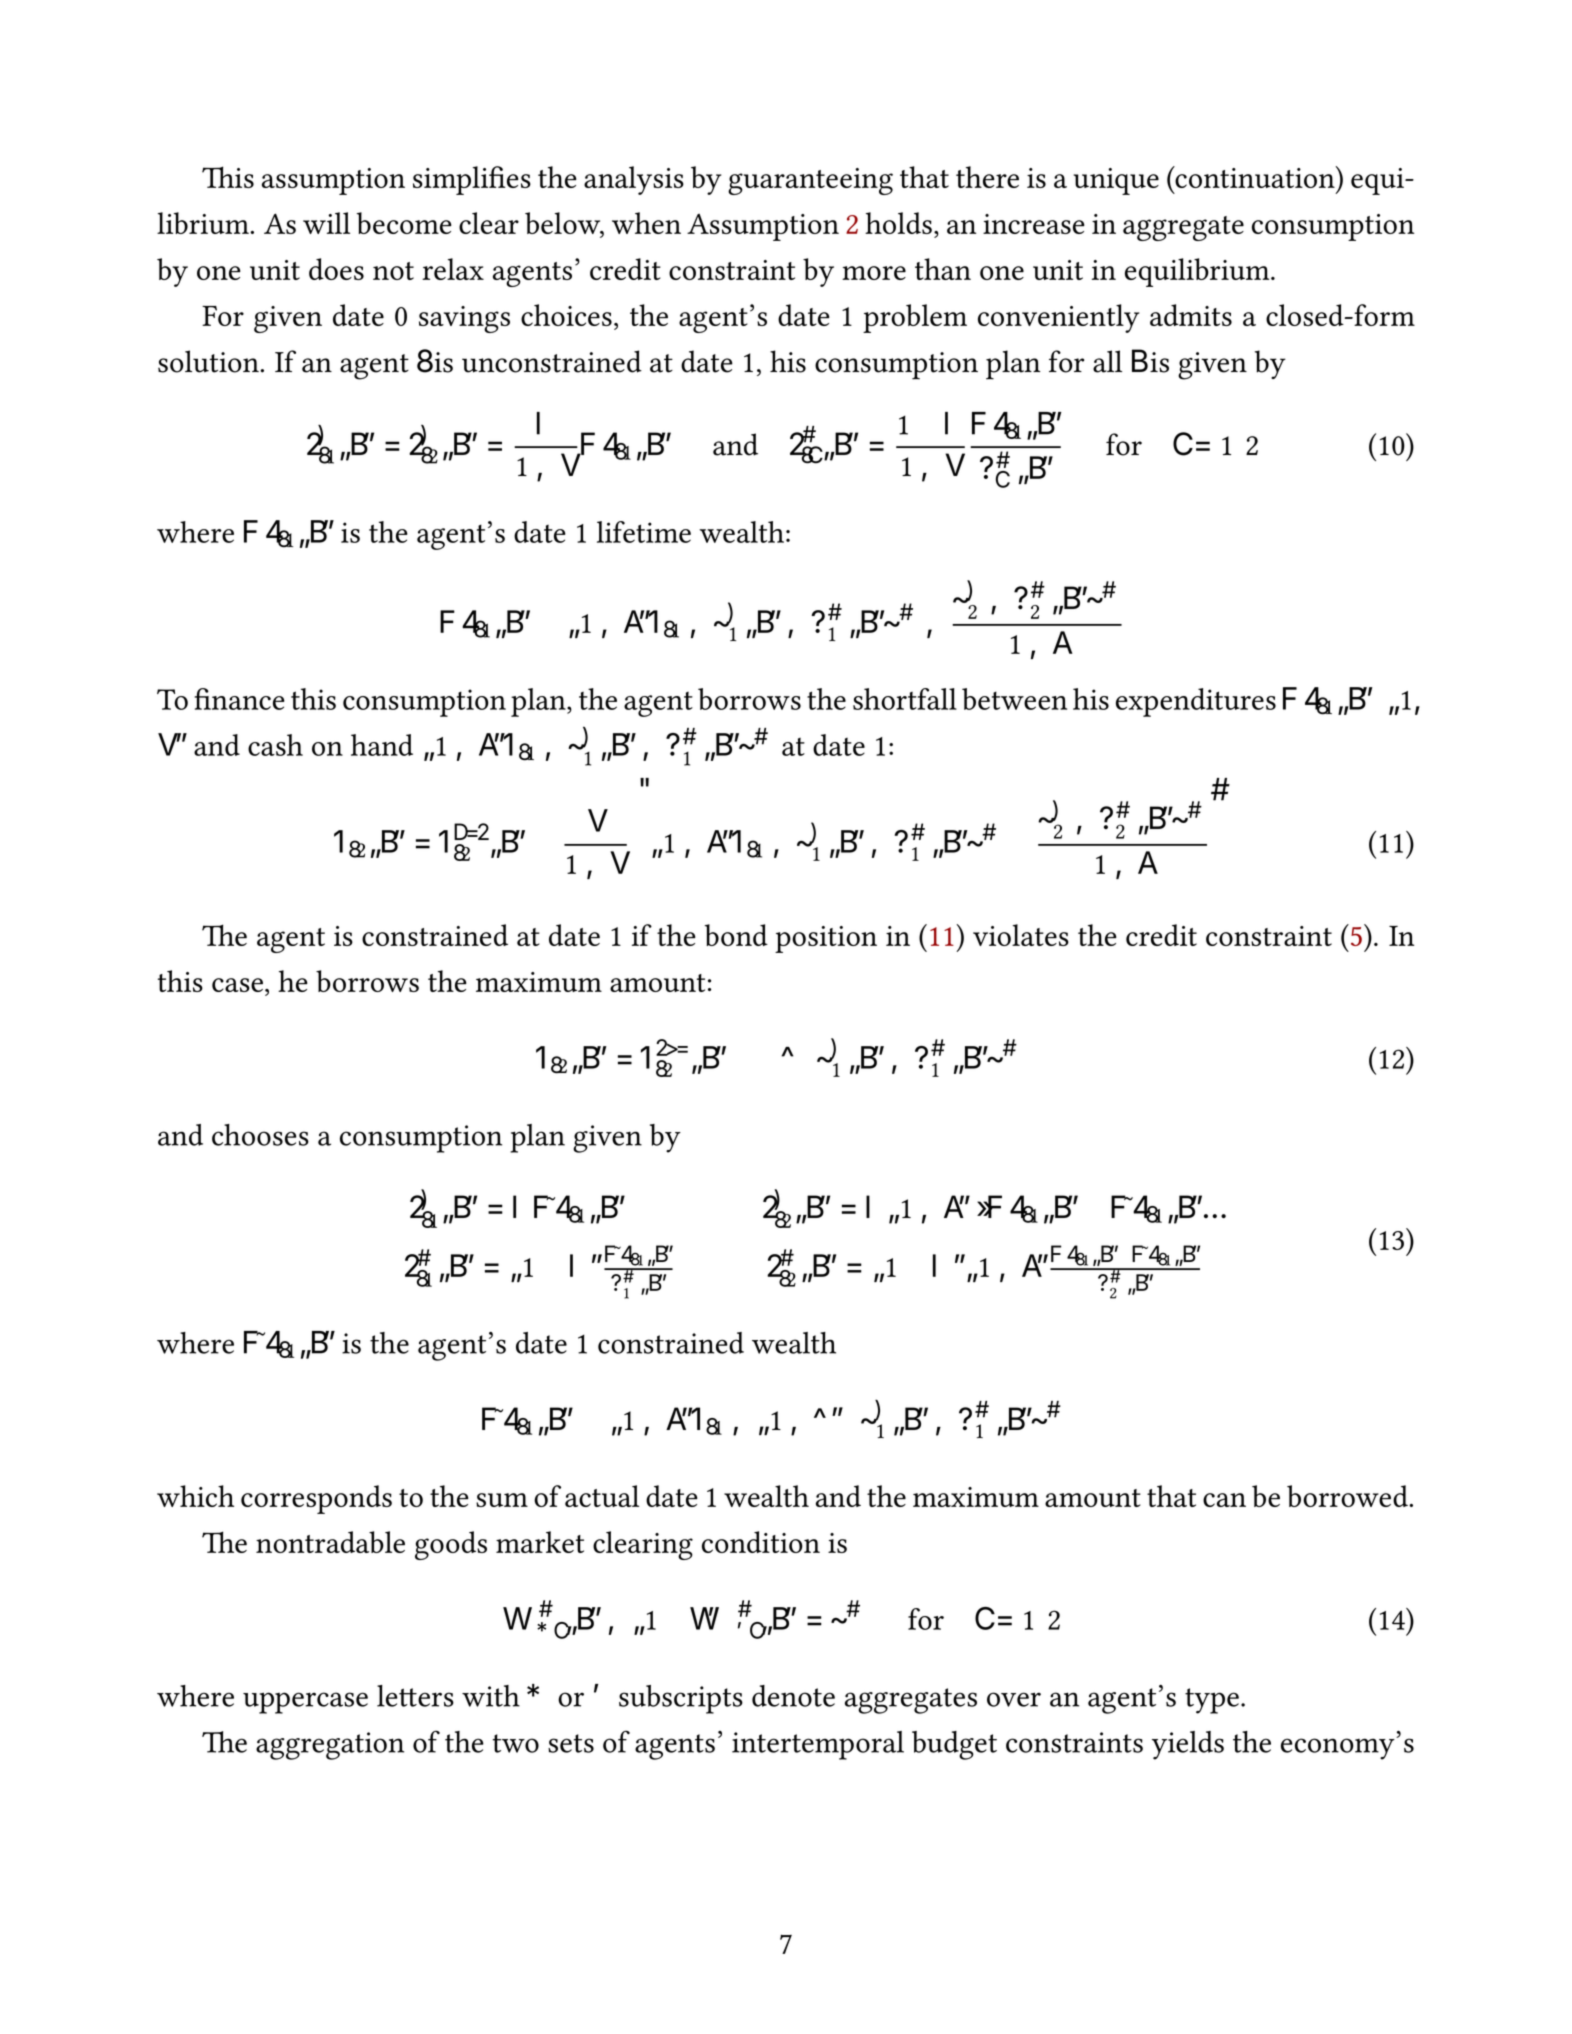 This page has width=1572, height=2034. What do you see at coordinates (330, 1746) in the page?
I see `aggregation` at bounding box center [330, 1746].
